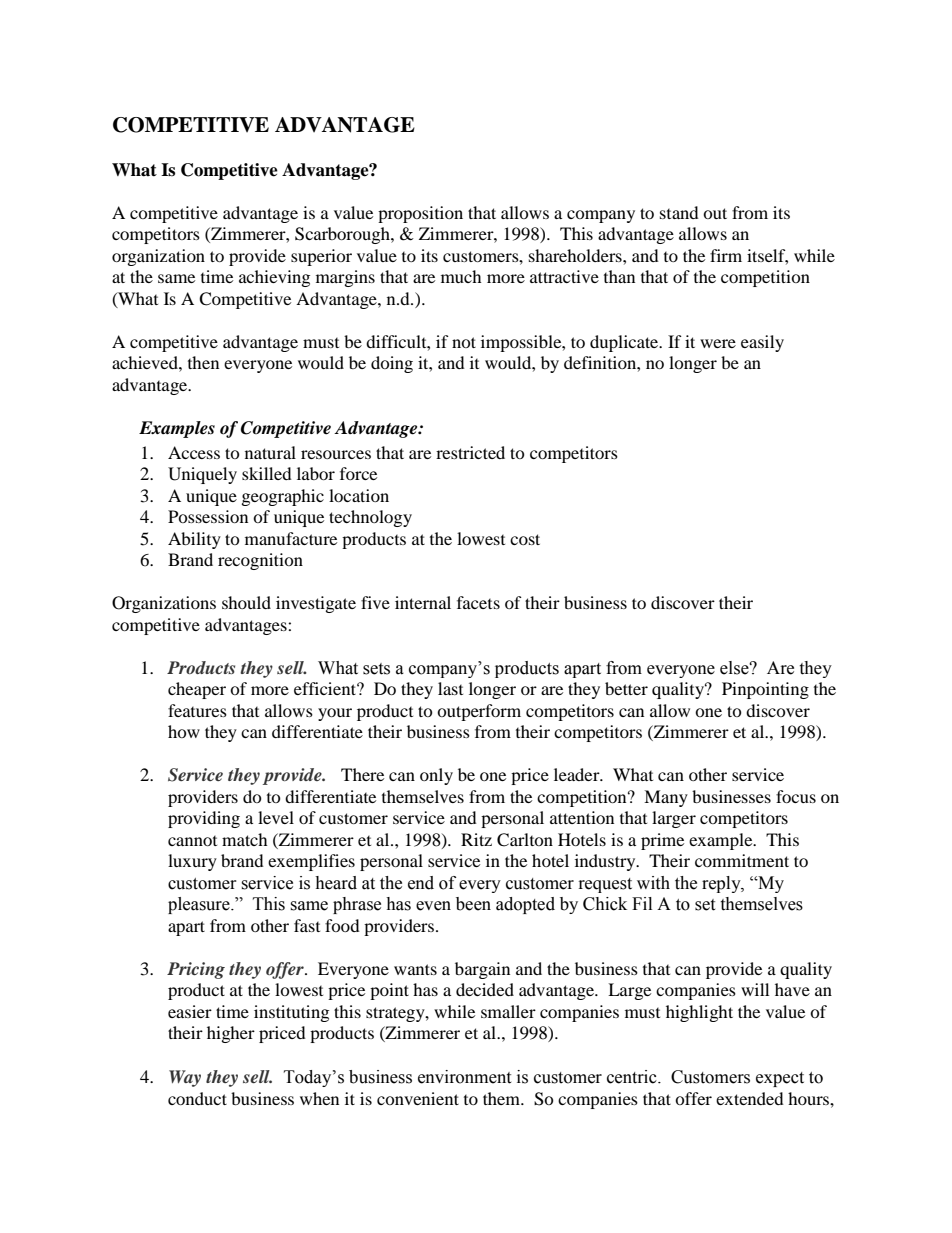 The width and height of the screenshot is (952, 1233). I want to click on higher, so click(231, 1034).
